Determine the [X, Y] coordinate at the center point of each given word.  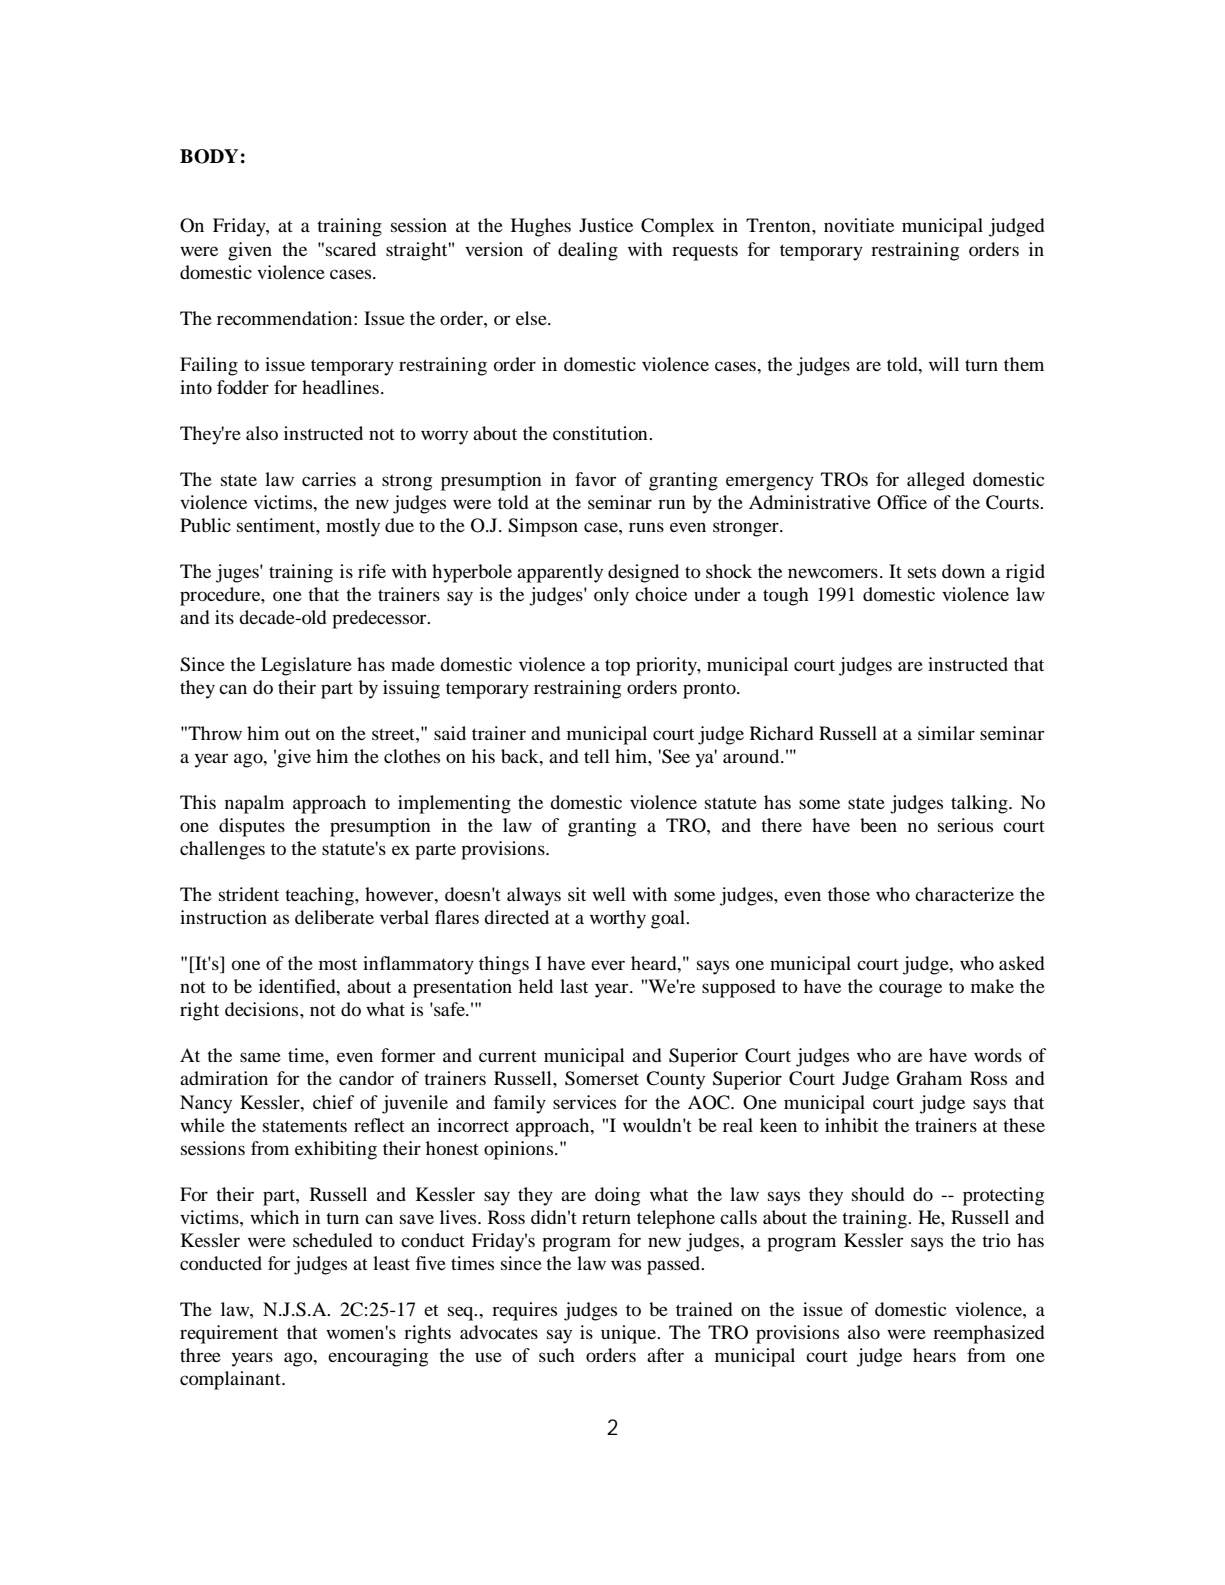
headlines [340, 387]
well [609, 894]
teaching [320, 896]
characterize [964, 894]
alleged [936, 481]
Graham [929, 1078]
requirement [229, 1334]
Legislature [306, 666]
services [584, 1102]
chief [333, 1102]
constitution [601, 433]
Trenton [779, 225]
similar [946, 733]
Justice [606, 225]
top [617, 668]
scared [351, 249]
